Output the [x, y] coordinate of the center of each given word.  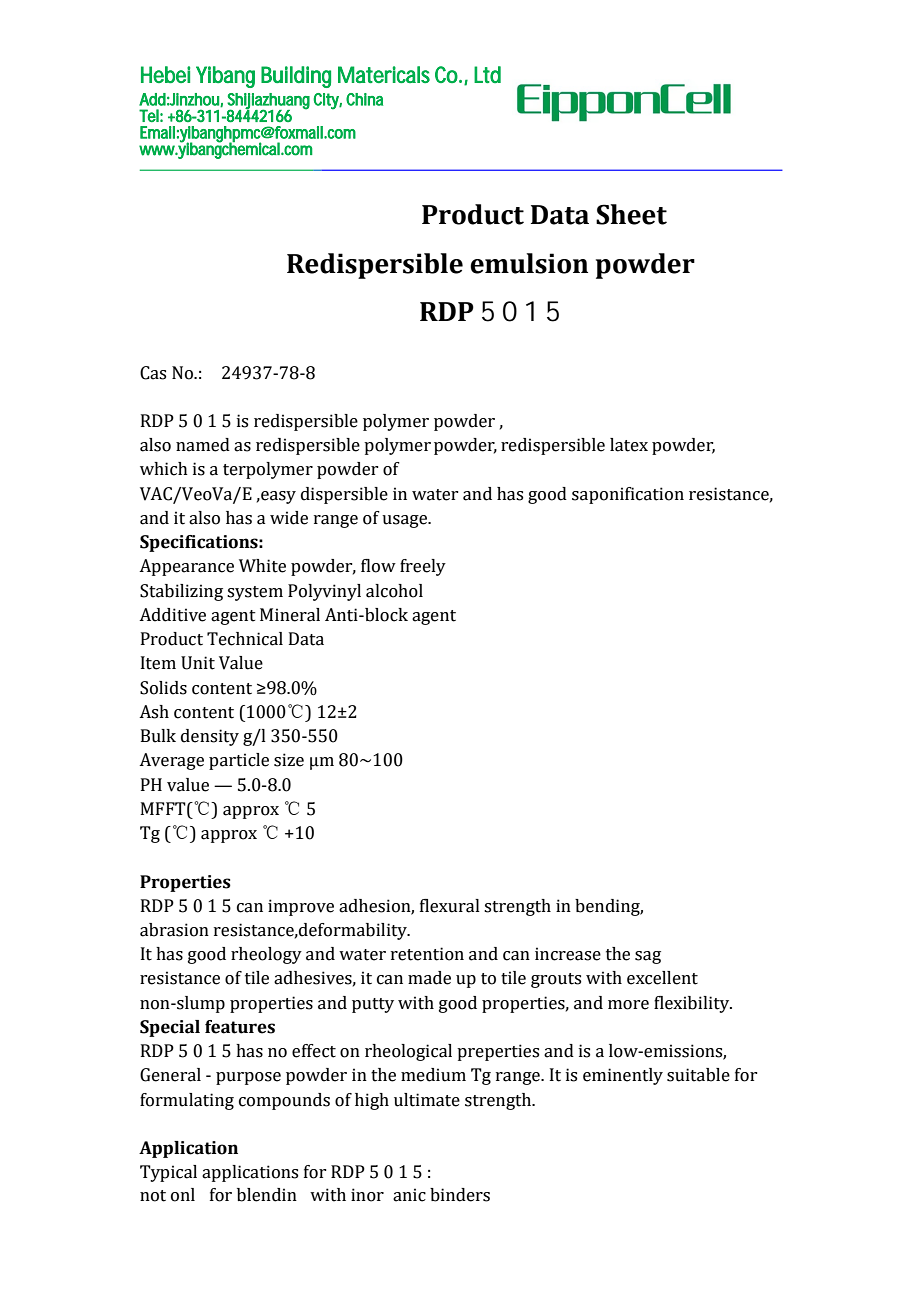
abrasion [174, 930]
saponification [628, 495]
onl [183, 1195]
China [364, 99]
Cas [153, 373]
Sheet [631, 214]
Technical [245, 639]
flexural [450, 906]
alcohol [394, 591]
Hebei [165, 74]
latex [629, 445]
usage [406, 521]
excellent [662, 978]
